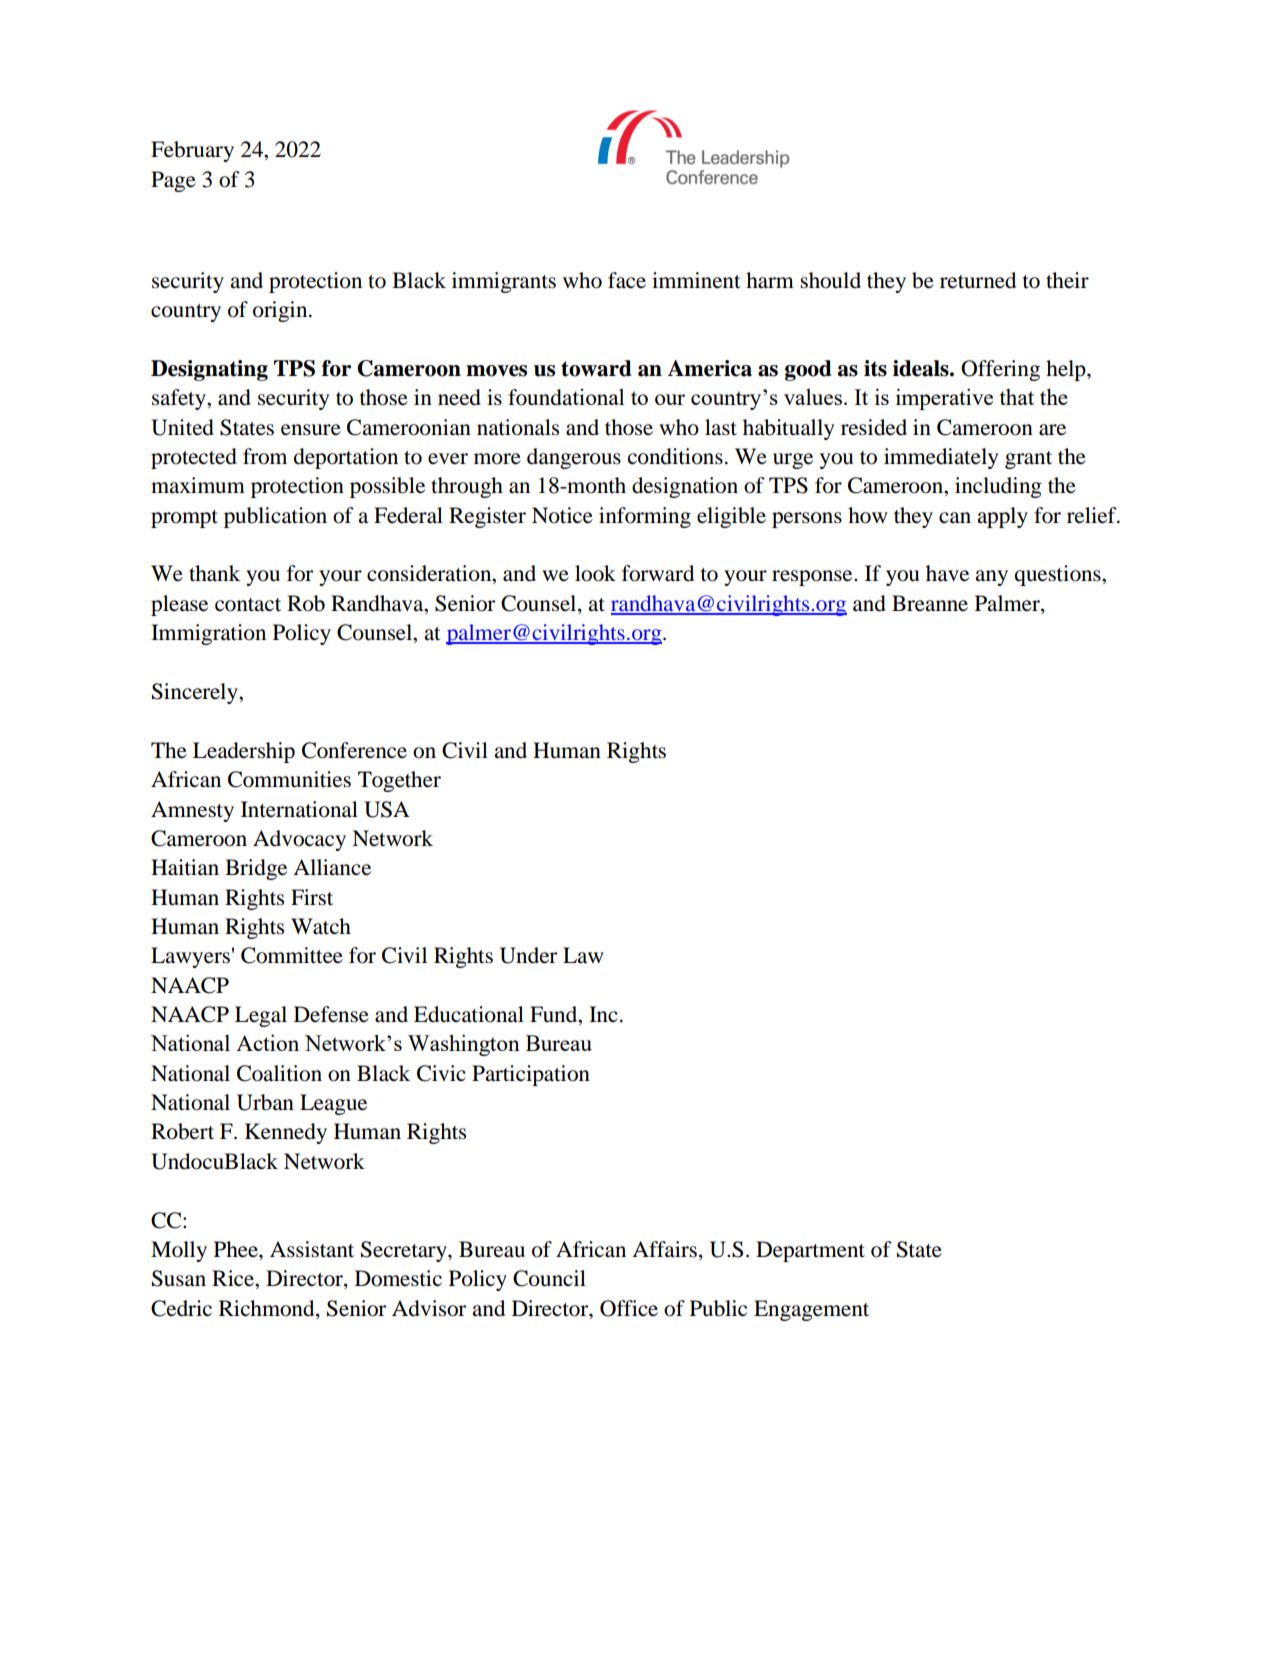 The height and width of the document is (1661, 1284). Describe the element at coordinates (675, 456) in the document. I see `conditions` at that location.
